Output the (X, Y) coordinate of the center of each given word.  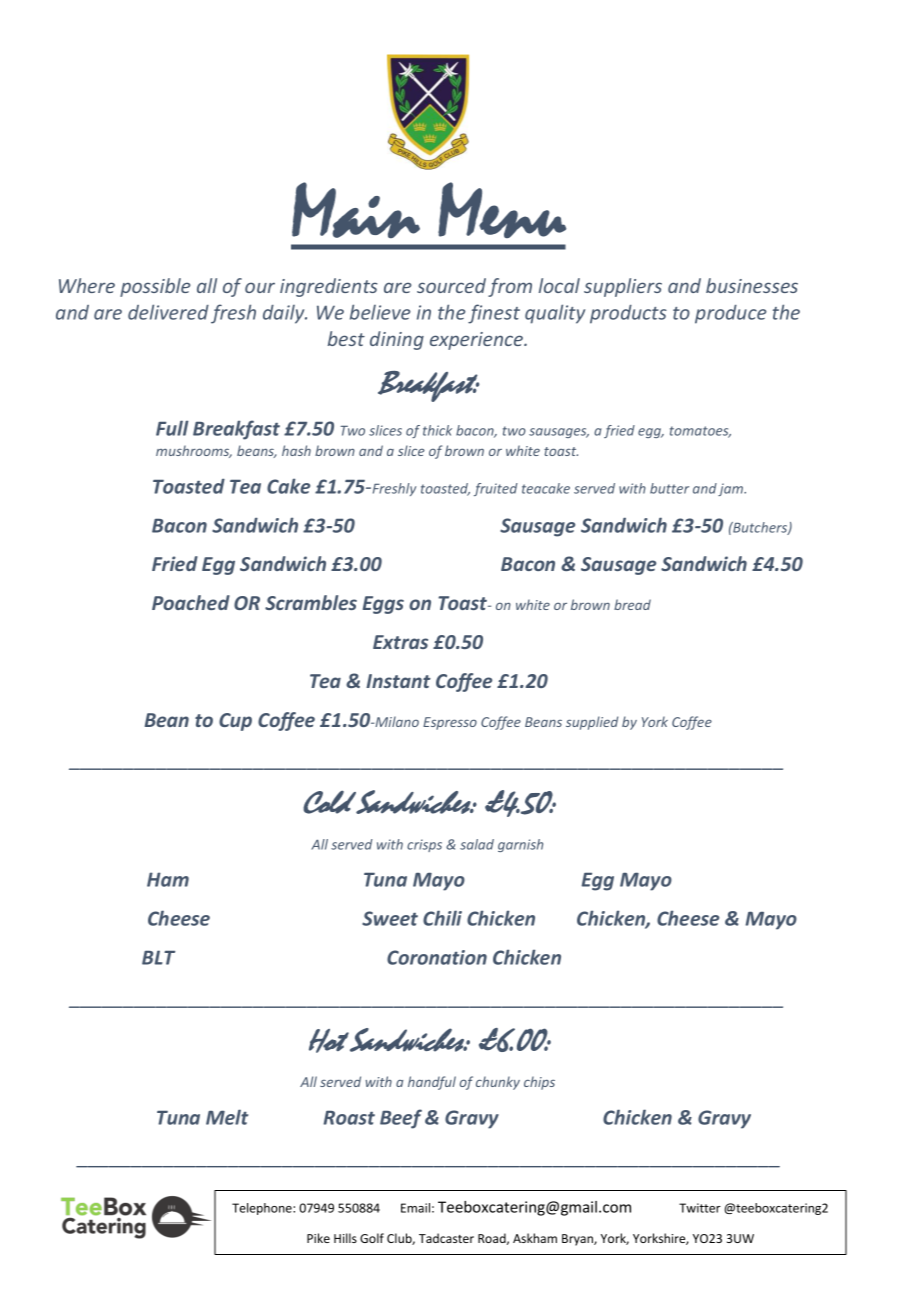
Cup (235, 722)
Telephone (263, 1209)
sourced (451, 285)
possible (155, 287)
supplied (592, 723)
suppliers (623, 287)
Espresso (450, 723)
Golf (372, 1238)
